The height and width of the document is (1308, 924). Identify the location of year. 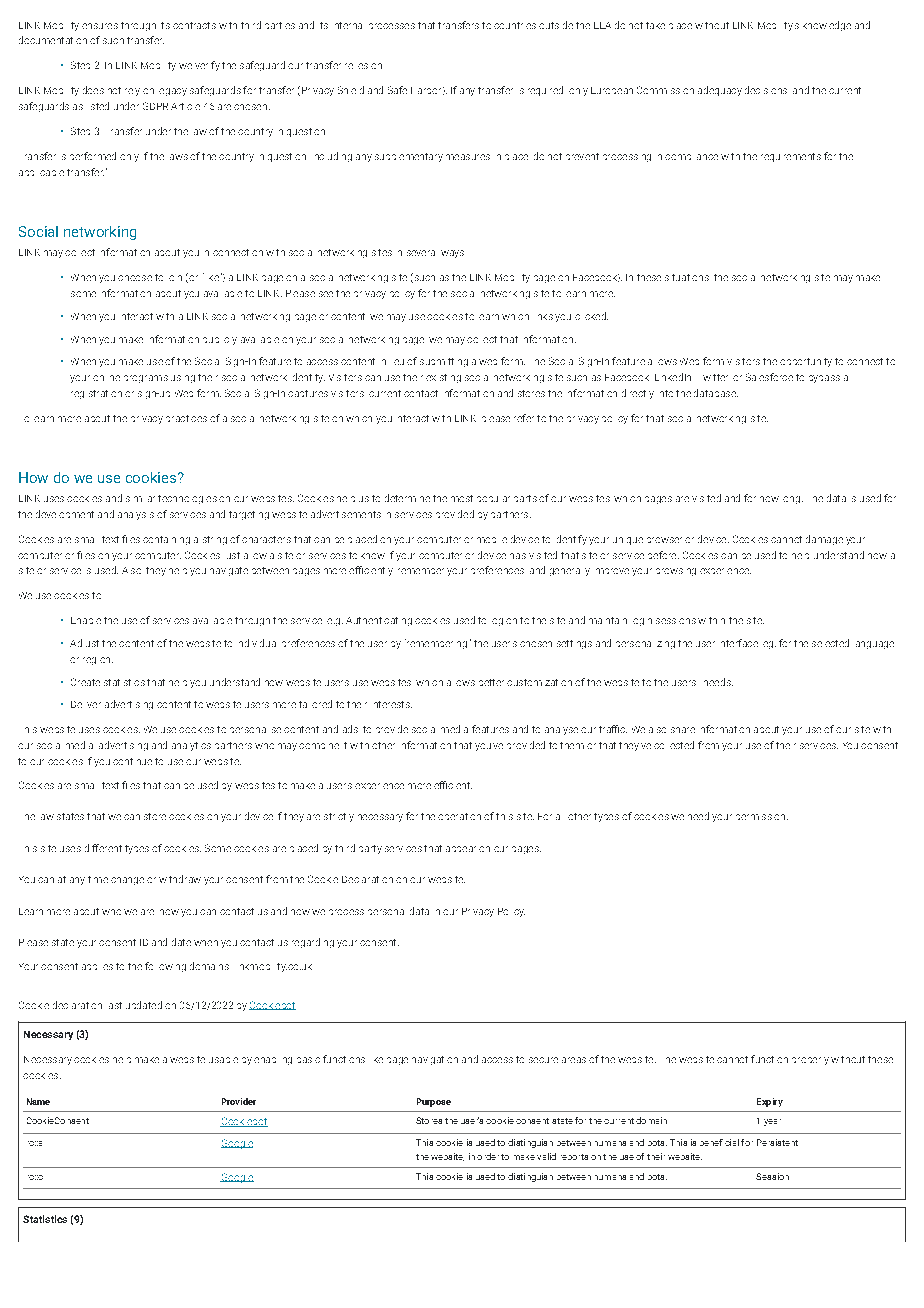
(772, 1122).
